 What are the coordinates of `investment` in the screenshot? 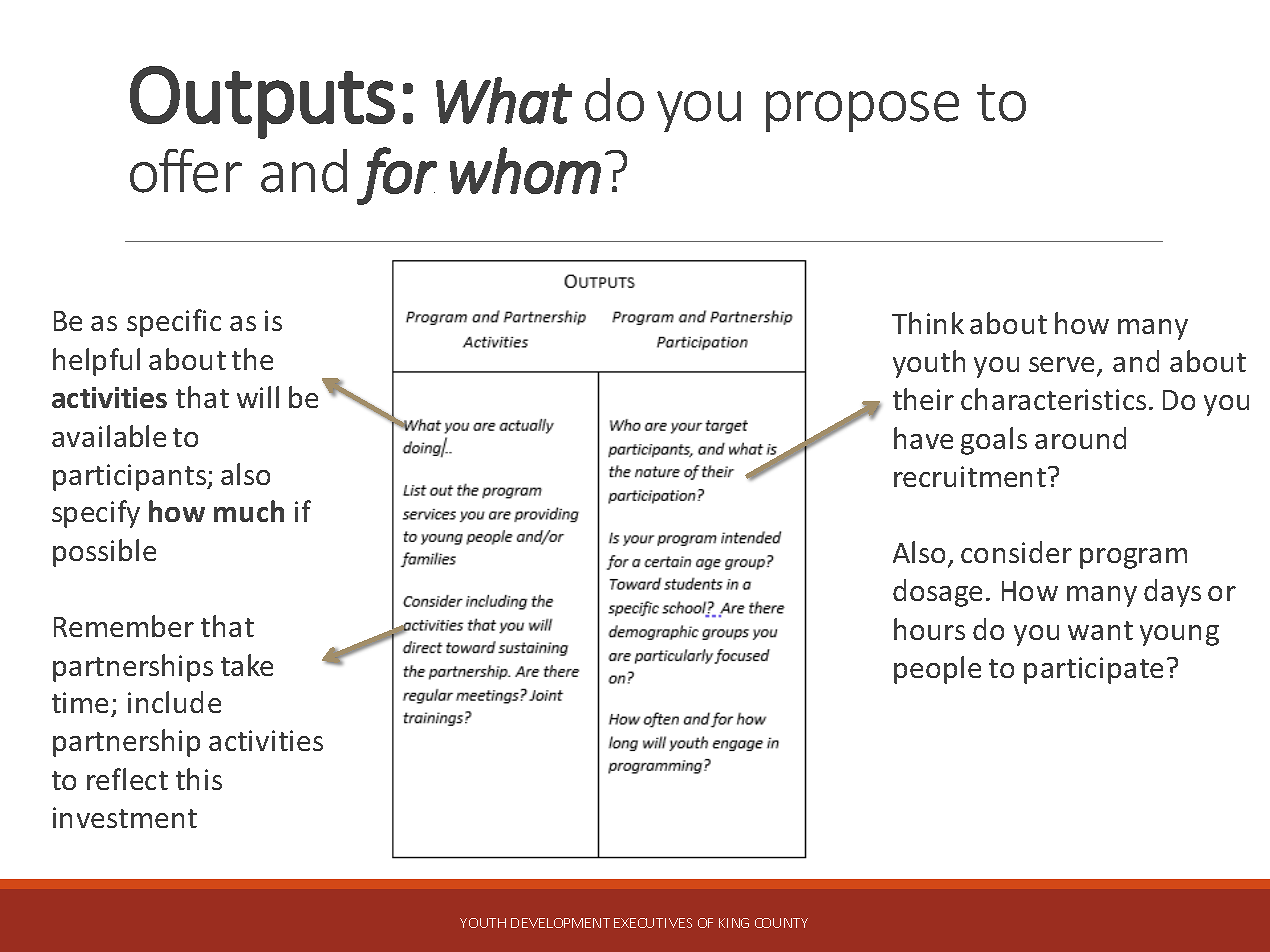 It's located at (125, 817).
